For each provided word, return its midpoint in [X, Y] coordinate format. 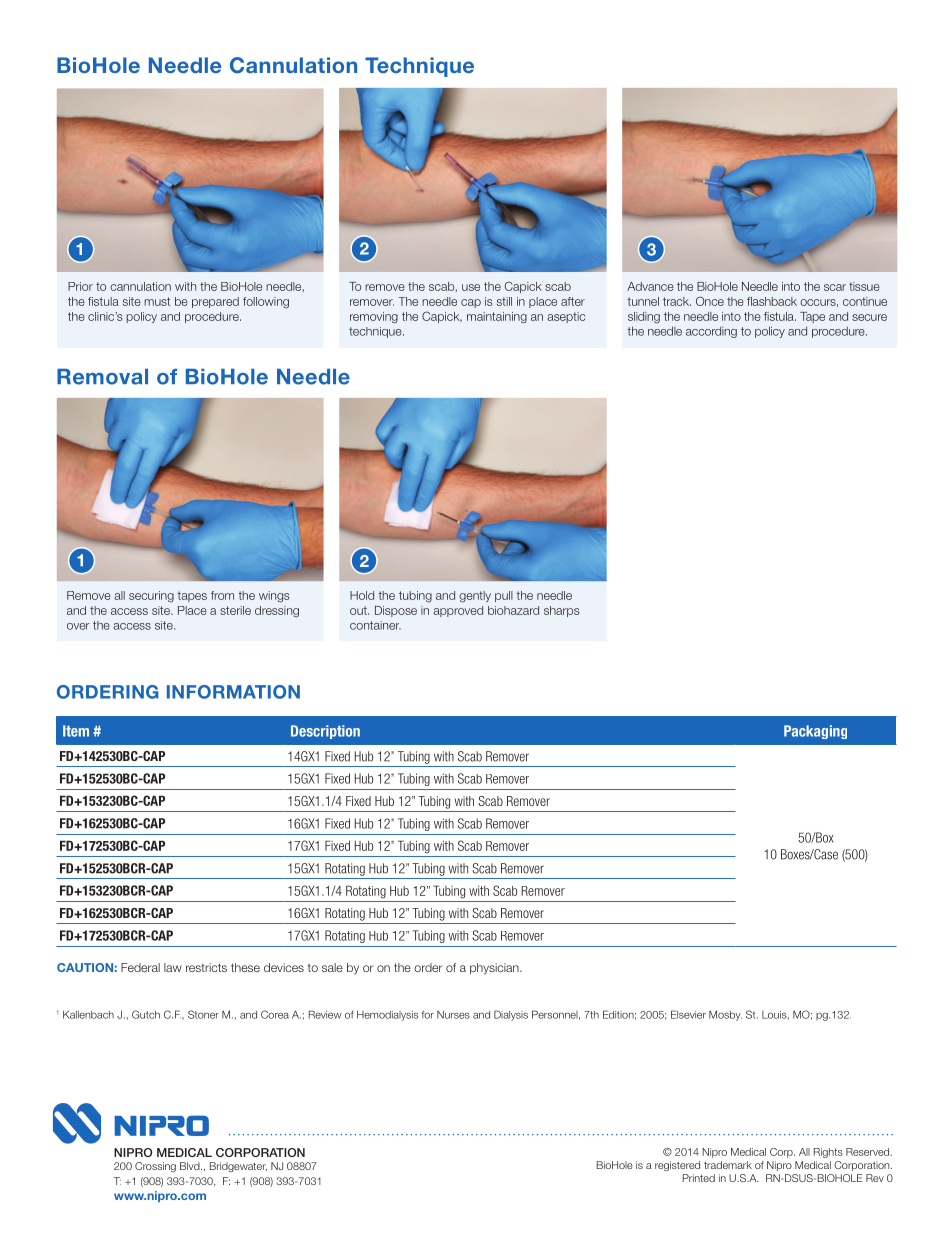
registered [677, 1166]
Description [325, 732]
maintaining [497, 318]
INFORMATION [233, 692]
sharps [561, 611]
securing [151, 597]
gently [475, 597]
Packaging [815, 732]
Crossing [155, 1167]
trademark [728, 1165]
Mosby [725, 1015]
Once [710, 301]
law [173, 967]
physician [495, 969]
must [157, 301]
